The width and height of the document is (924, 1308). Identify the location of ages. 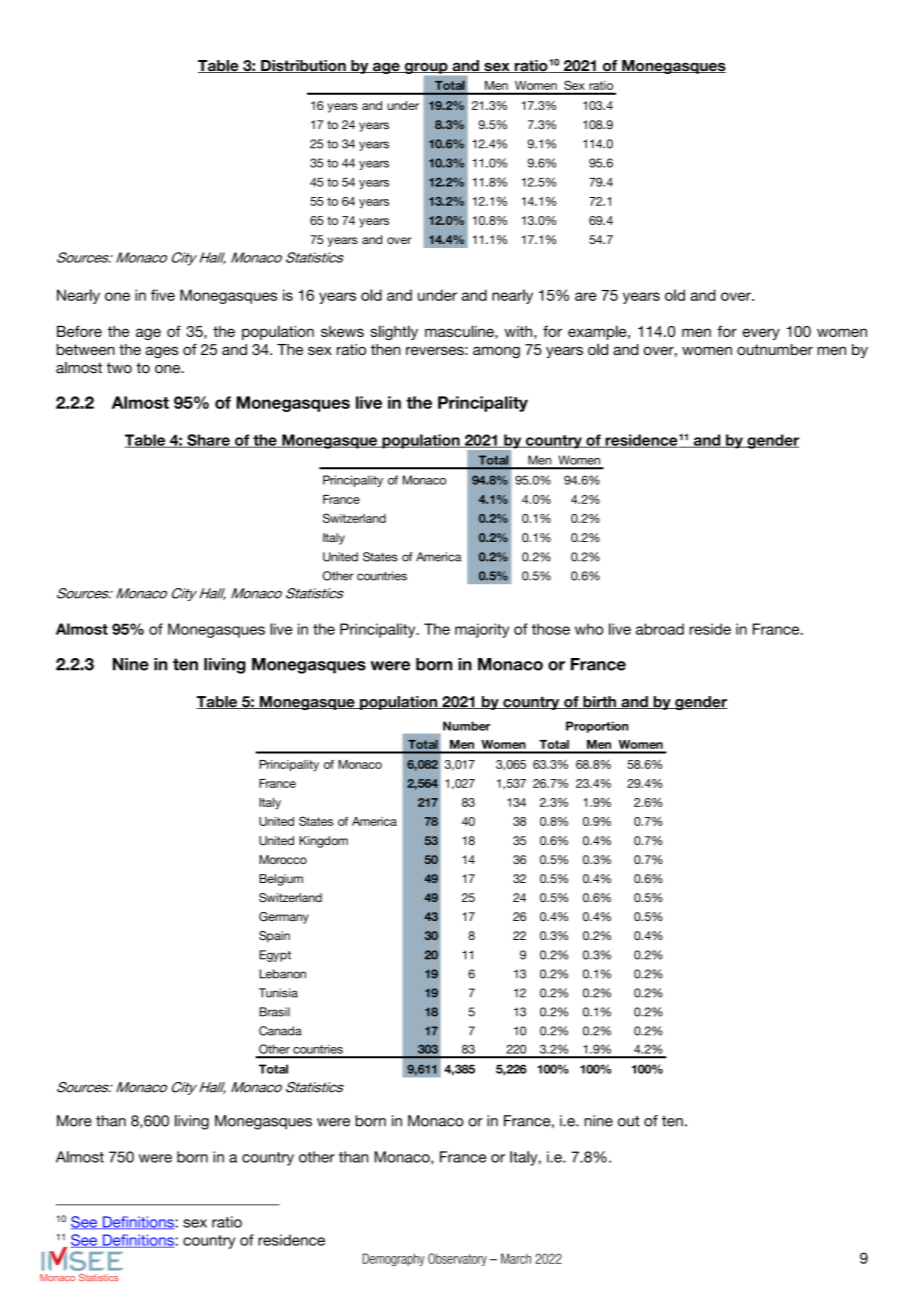
(162, 352).
